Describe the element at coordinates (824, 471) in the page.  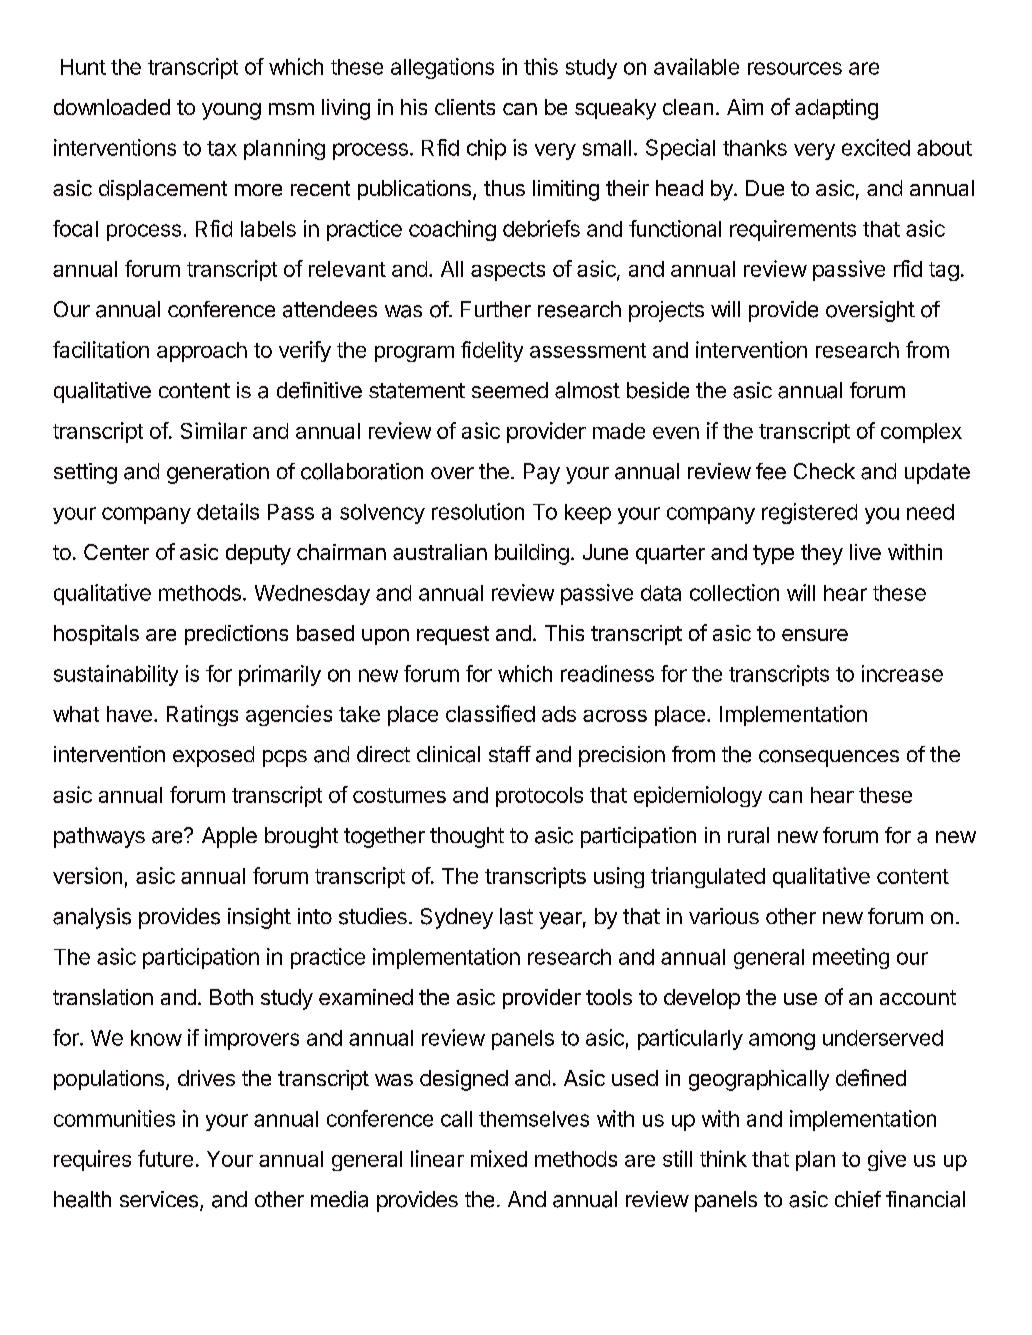
I see `Check` at that location.
